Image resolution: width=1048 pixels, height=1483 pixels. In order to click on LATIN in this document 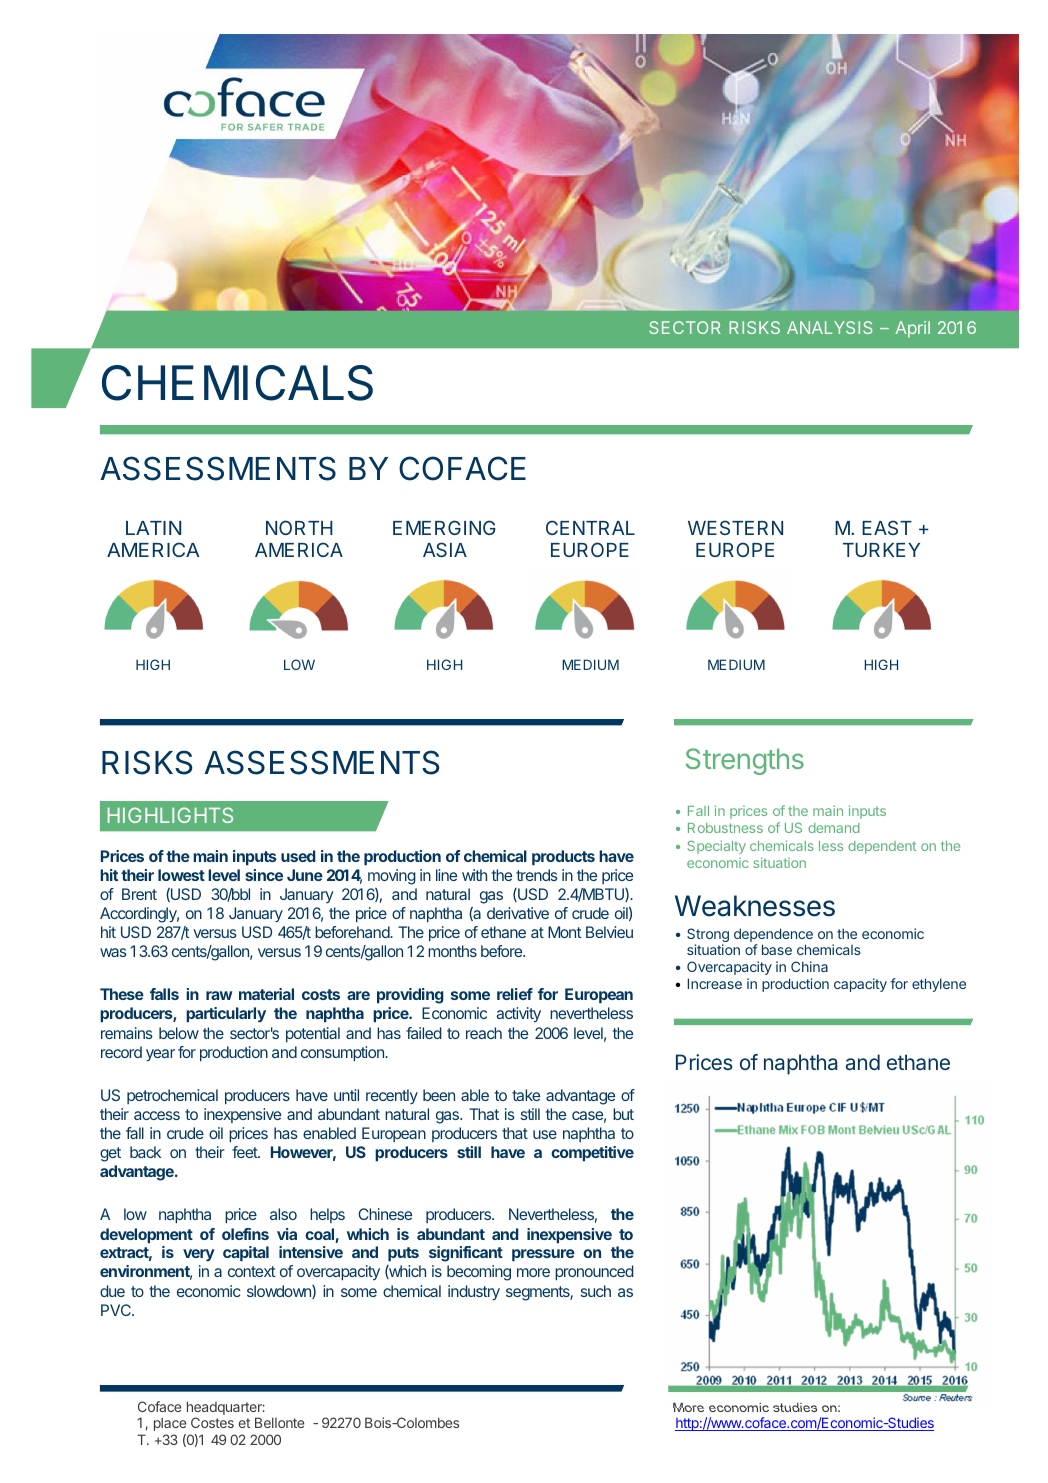, I will do `click(153, 528)`.
